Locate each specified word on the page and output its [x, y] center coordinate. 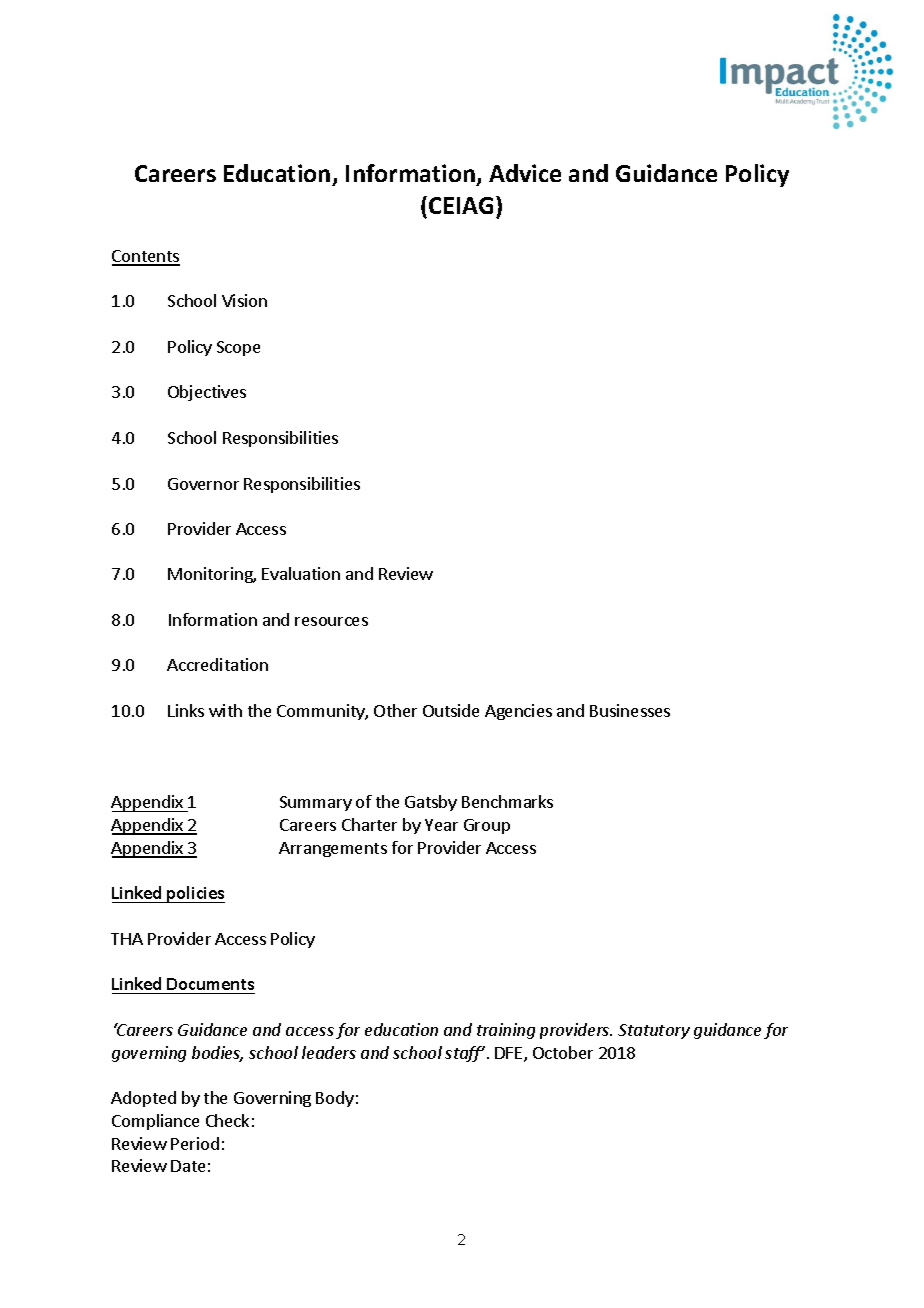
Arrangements [333, 849]
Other [395, 710]
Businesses [630, 710]
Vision [244, 300]
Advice [525, 173]
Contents [146, 257]
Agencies [518, 712]
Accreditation [217, 664]
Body [335, 1099]
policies [195, 894]
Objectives [207, 393]
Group [487, 826]
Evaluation [301, 573]
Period [195, 1143]
